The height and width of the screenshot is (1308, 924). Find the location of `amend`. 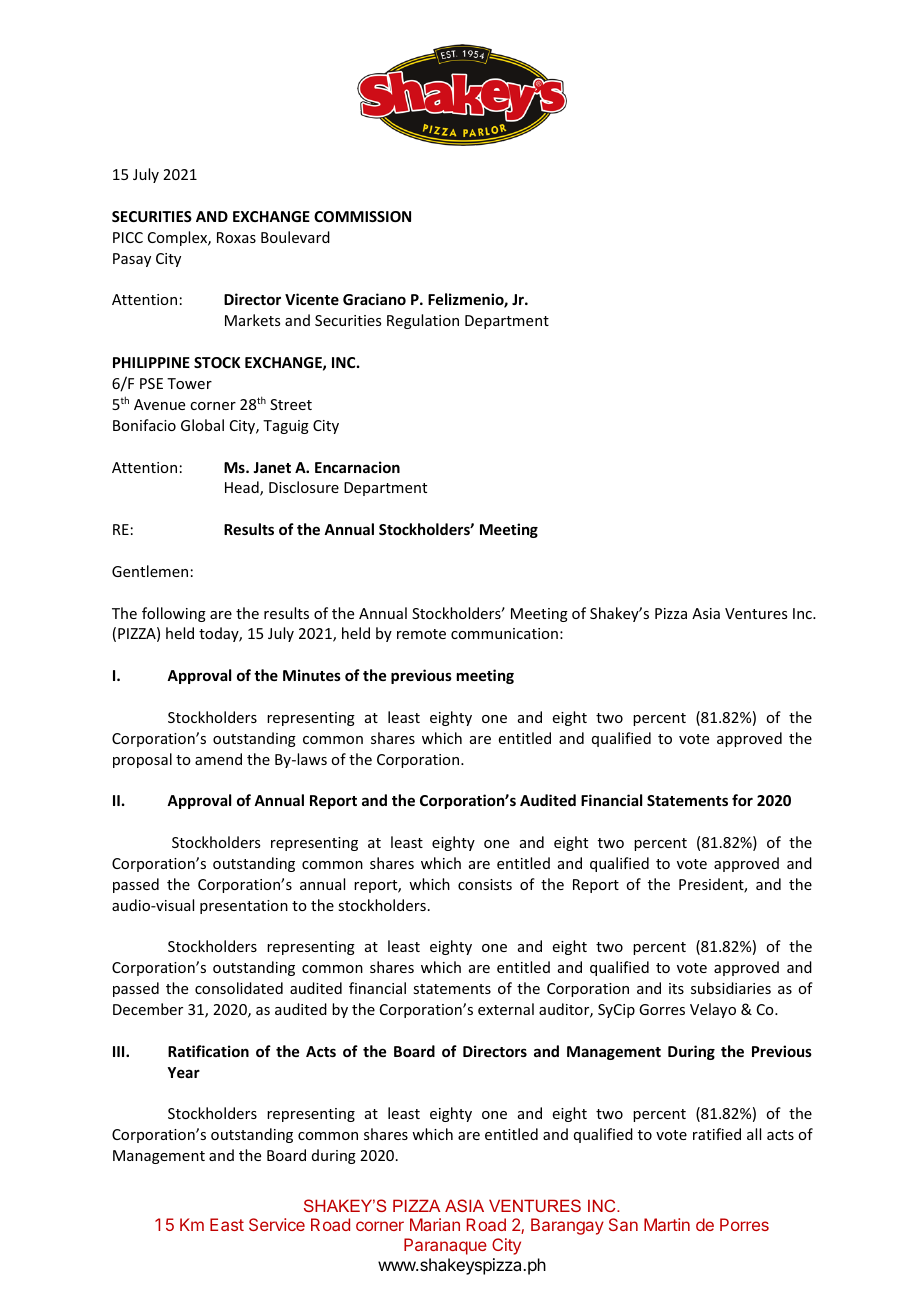

amend is located at coordinates (218, 759).
